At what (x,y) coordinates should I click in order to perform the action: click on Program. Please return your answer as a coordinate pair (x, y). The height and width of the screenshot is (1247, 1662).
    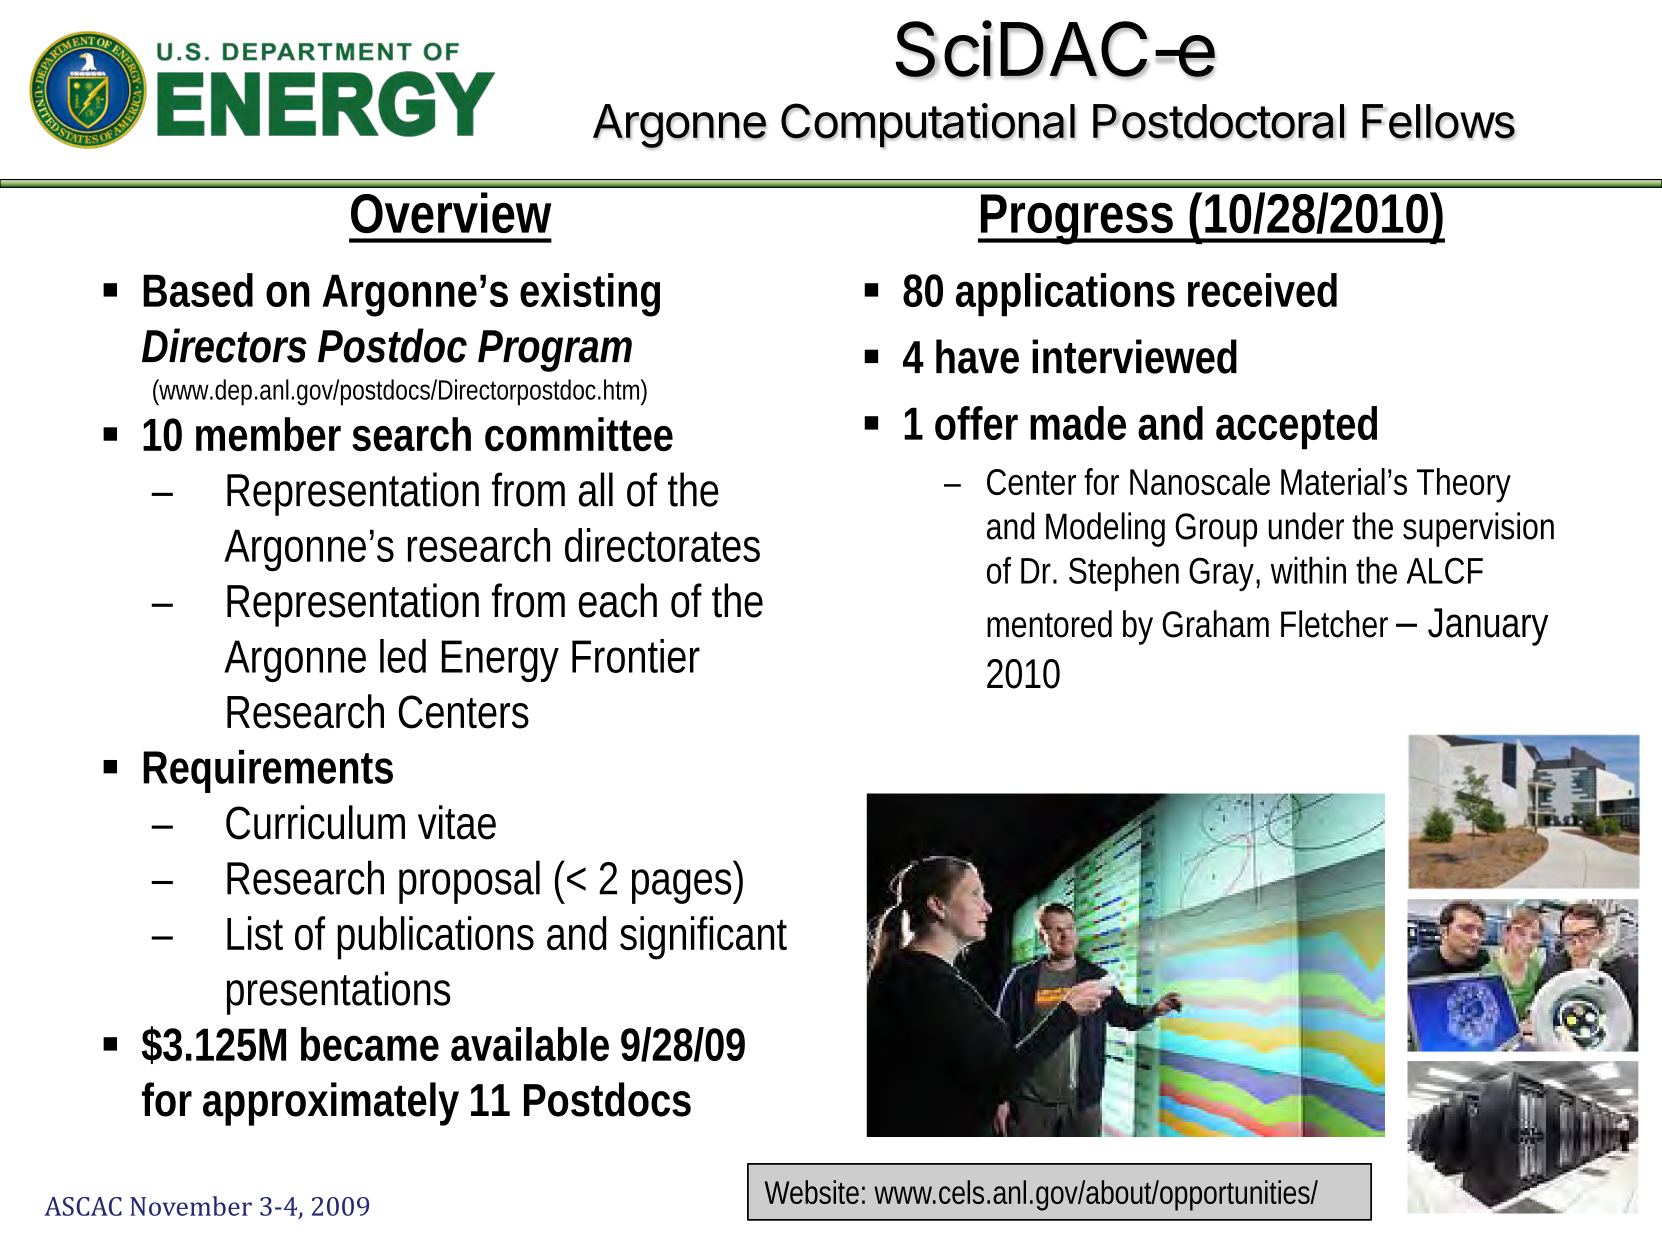
    Looking at the image, I should click on (549, 351).
